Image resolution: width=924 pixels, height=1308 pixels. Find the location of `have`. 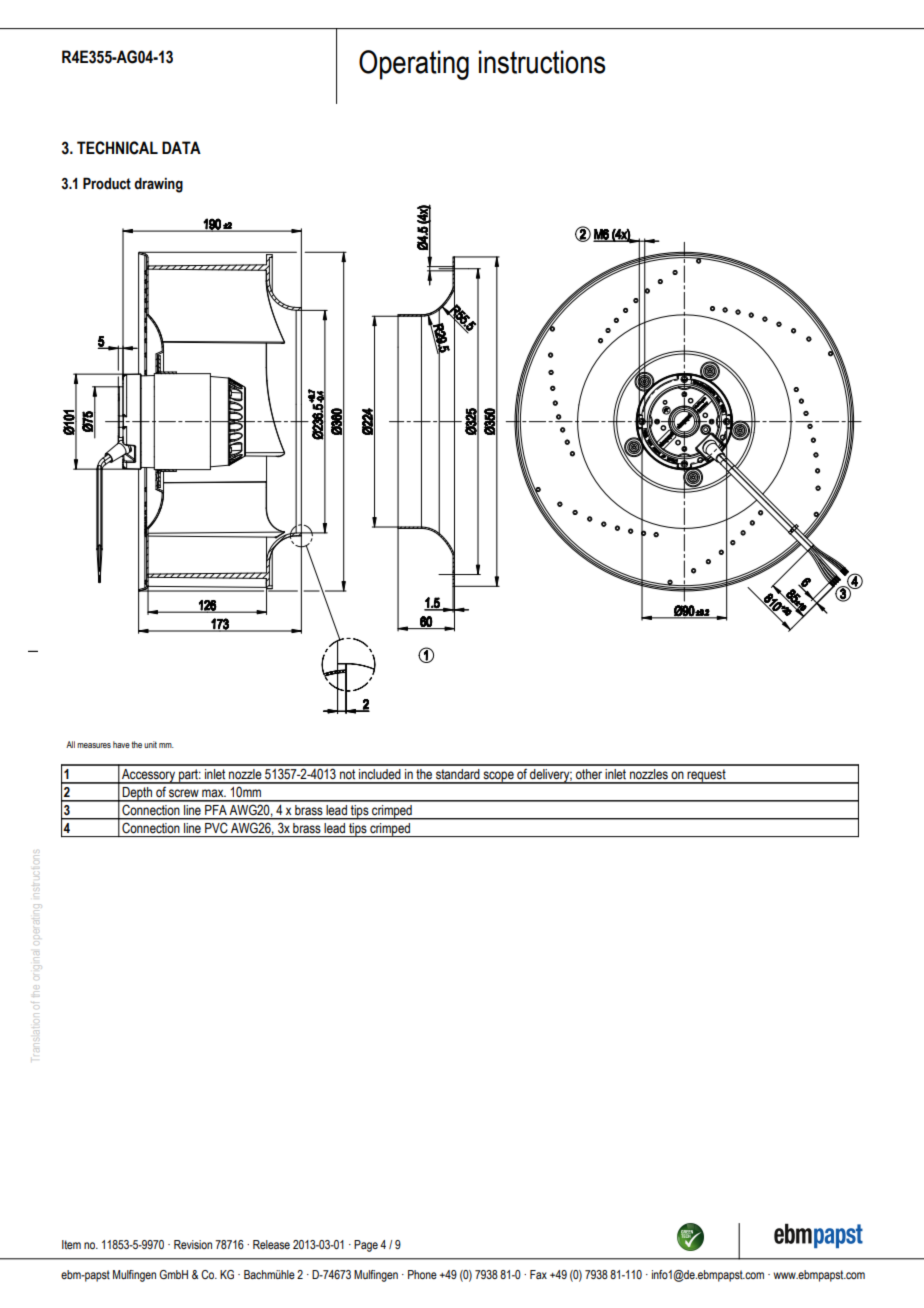

have is located at coordinates (121, 744).
